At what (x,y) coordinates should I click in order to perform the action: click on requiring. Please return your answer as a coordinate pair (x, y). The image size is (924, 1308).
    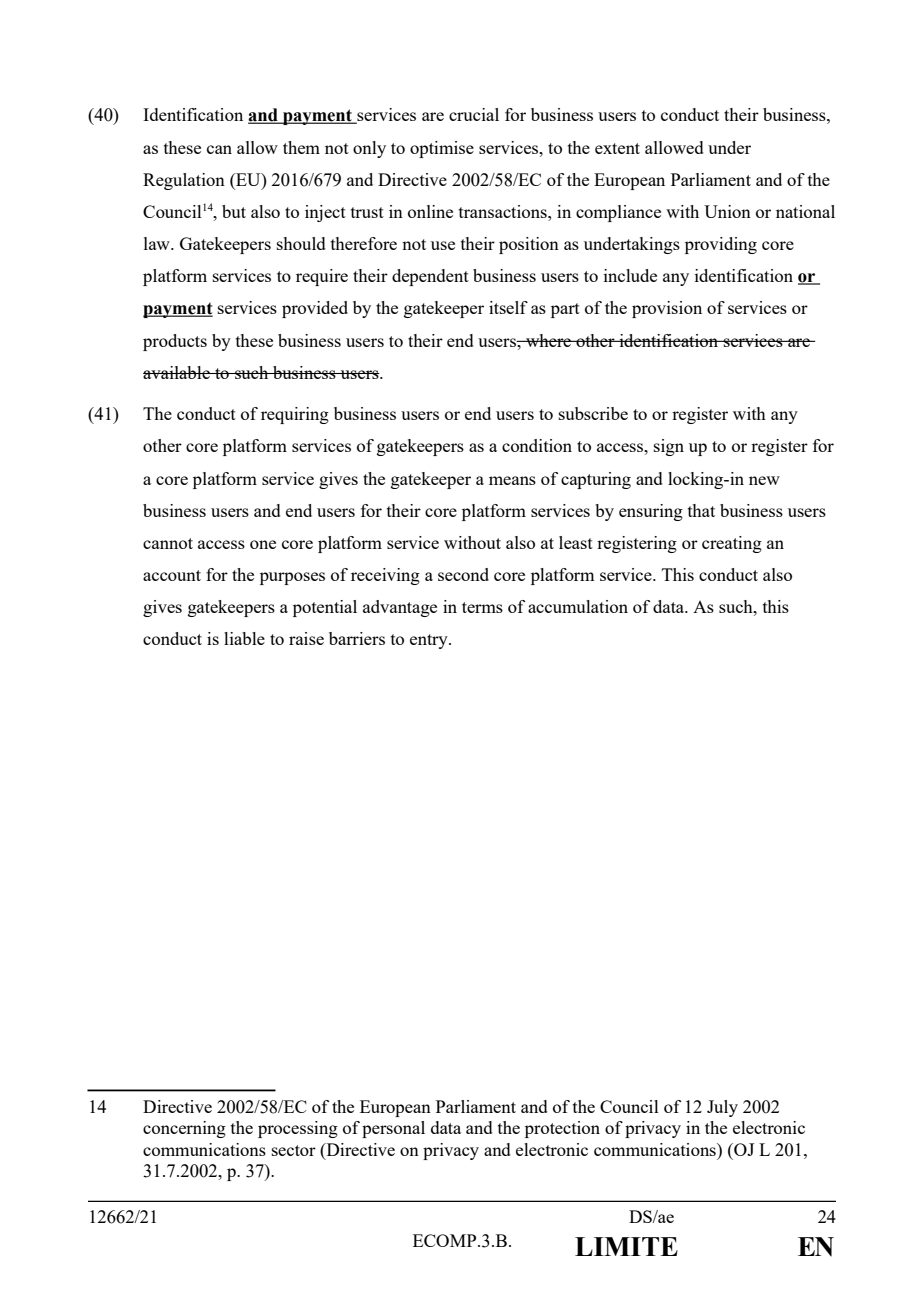
    Looking at the image, I should click on (295, 415).
